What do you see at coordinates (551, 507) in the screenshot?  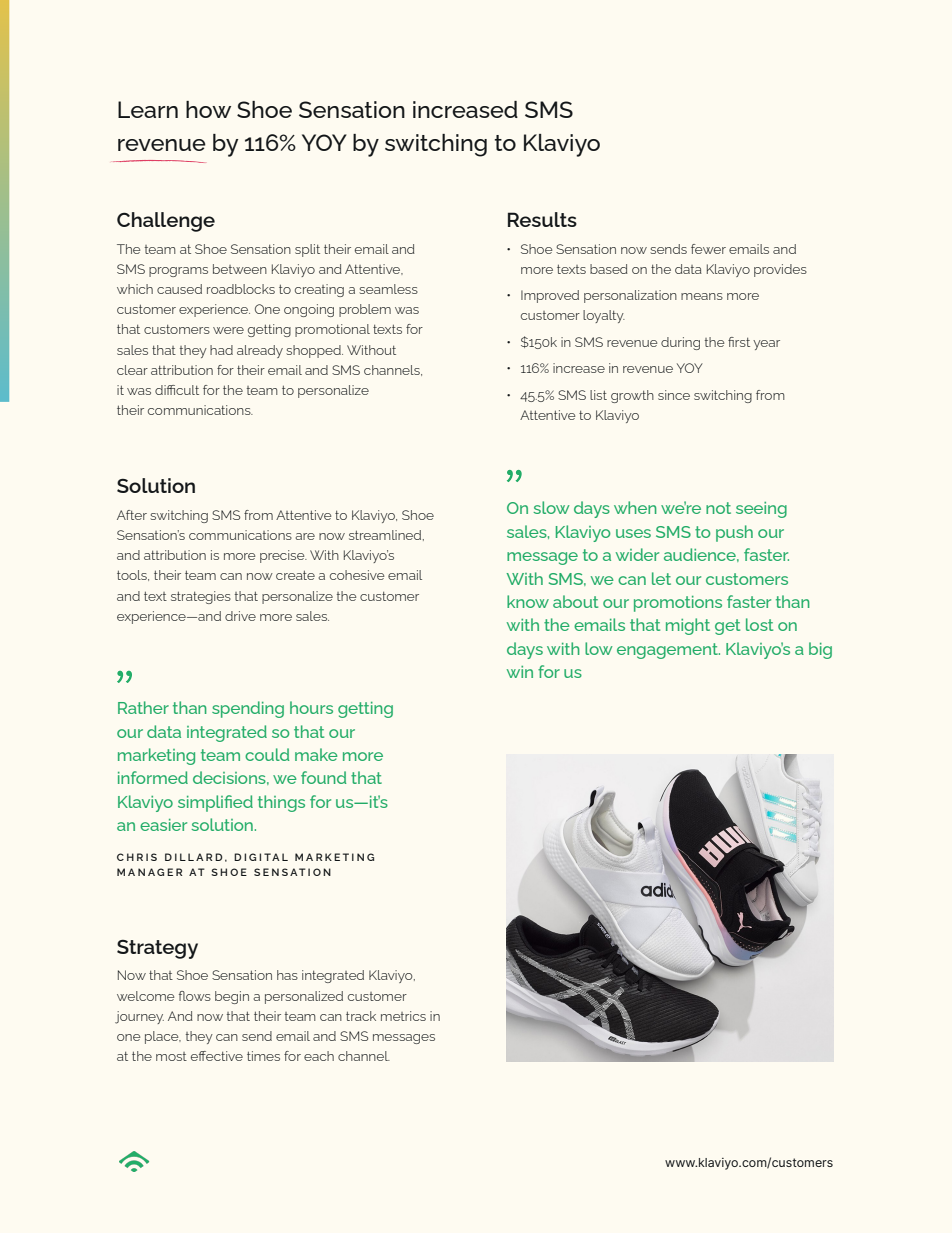 I see `slow` at bounding box center [551, 507].
